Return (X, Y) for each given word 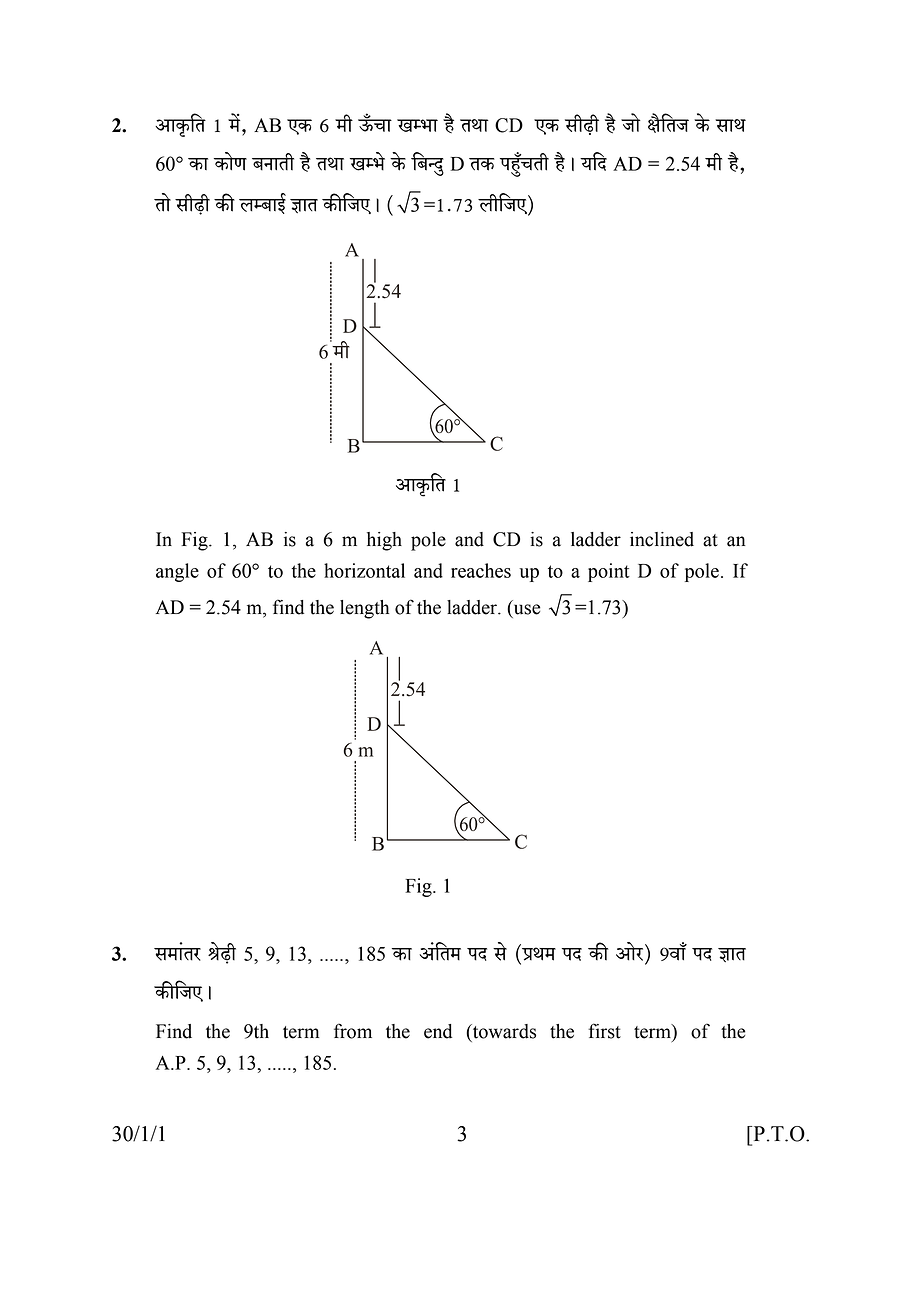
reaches (481, 570)
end (438, 1031)
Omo (631, 122)
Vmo (162, 202)
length (364, 609)
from (353, 1031)
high (384, 541)
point (609, 572)
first (604, 1031)
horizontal (364, 570)
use (526, 610)
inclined (662, 539)
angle (177, 572)
